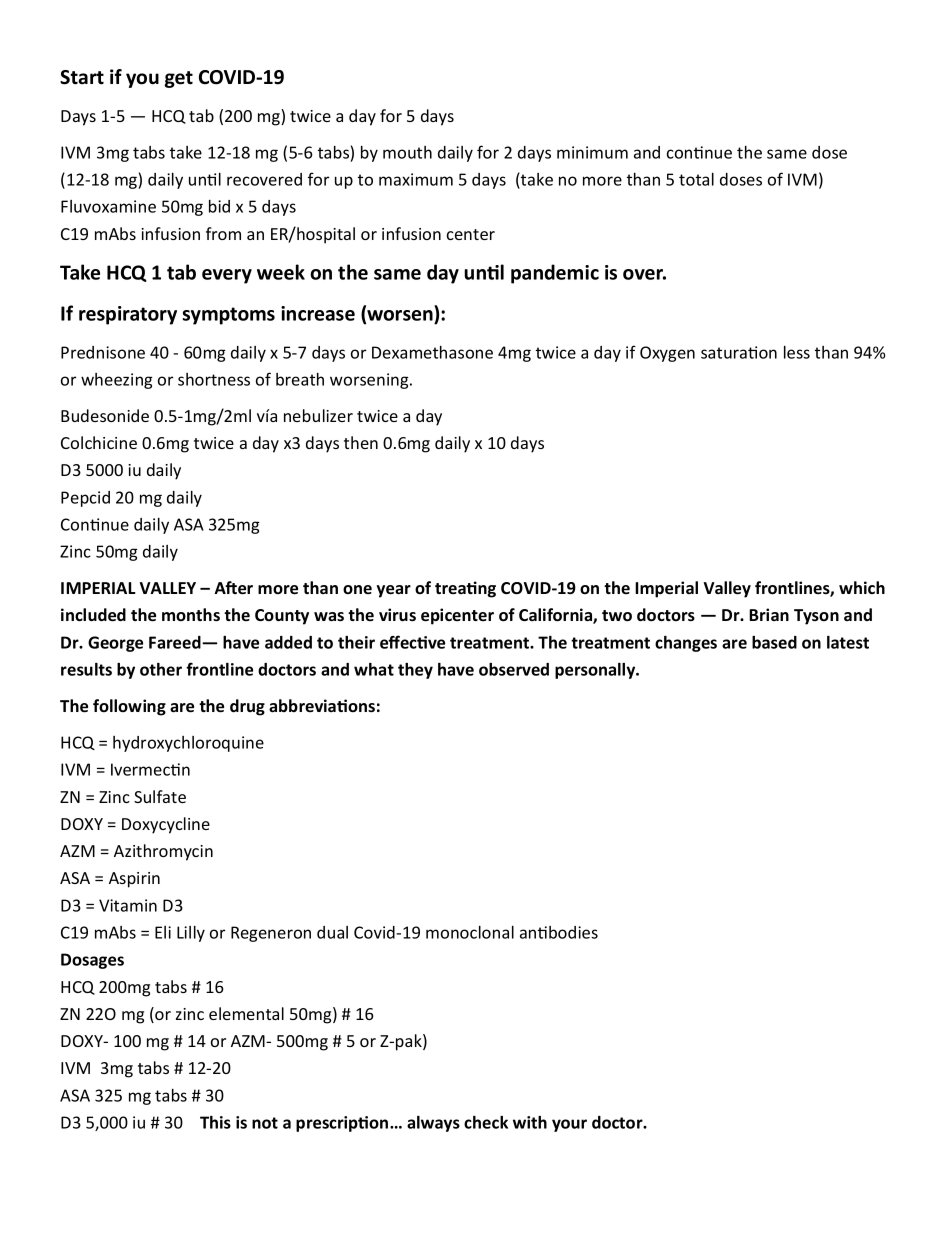  What do you see at coordinates (179, 79) in the document?
I see `get` at bounding box center [179, 79].
